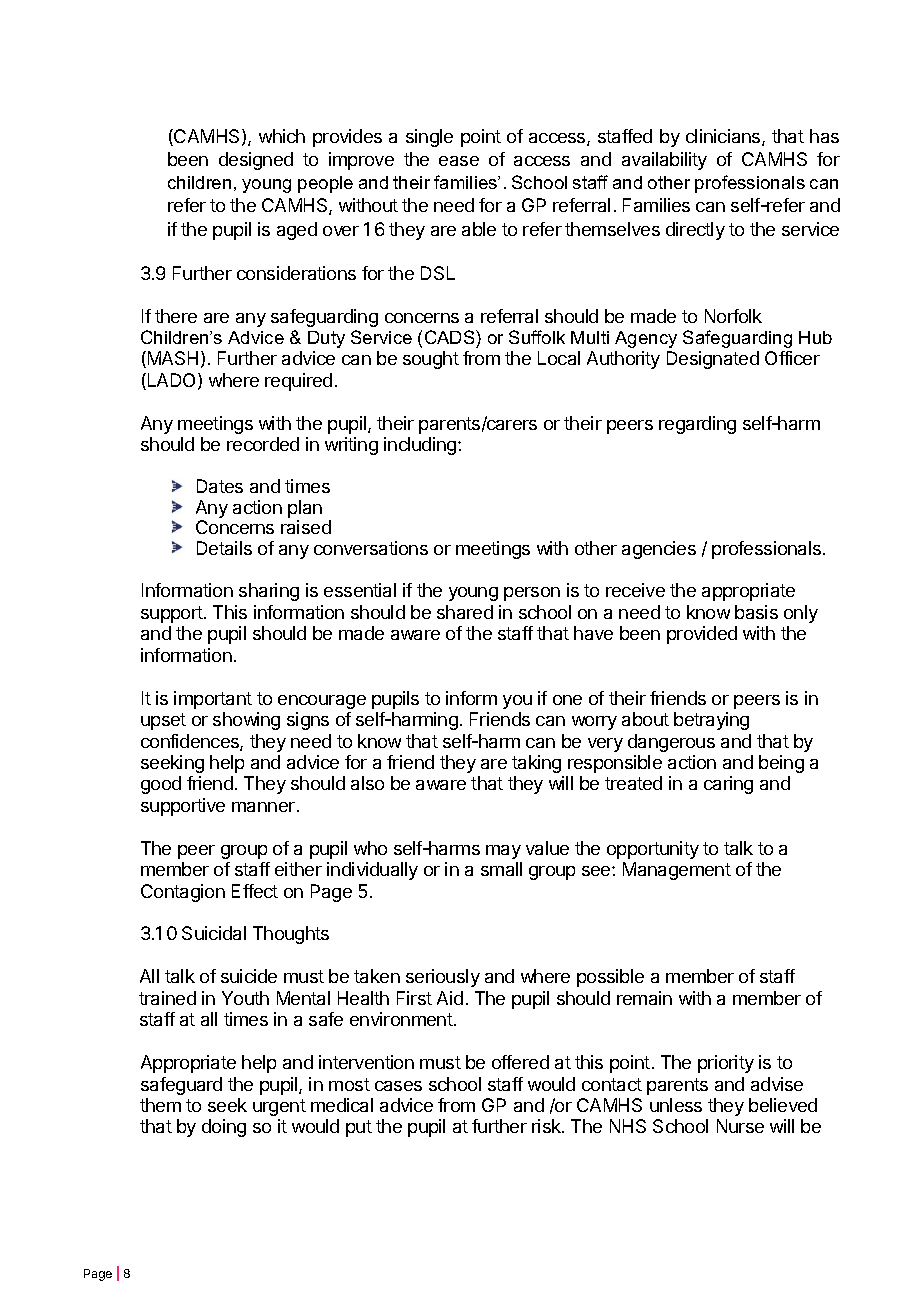  I want to click on urgent, so click(279, 1107).
